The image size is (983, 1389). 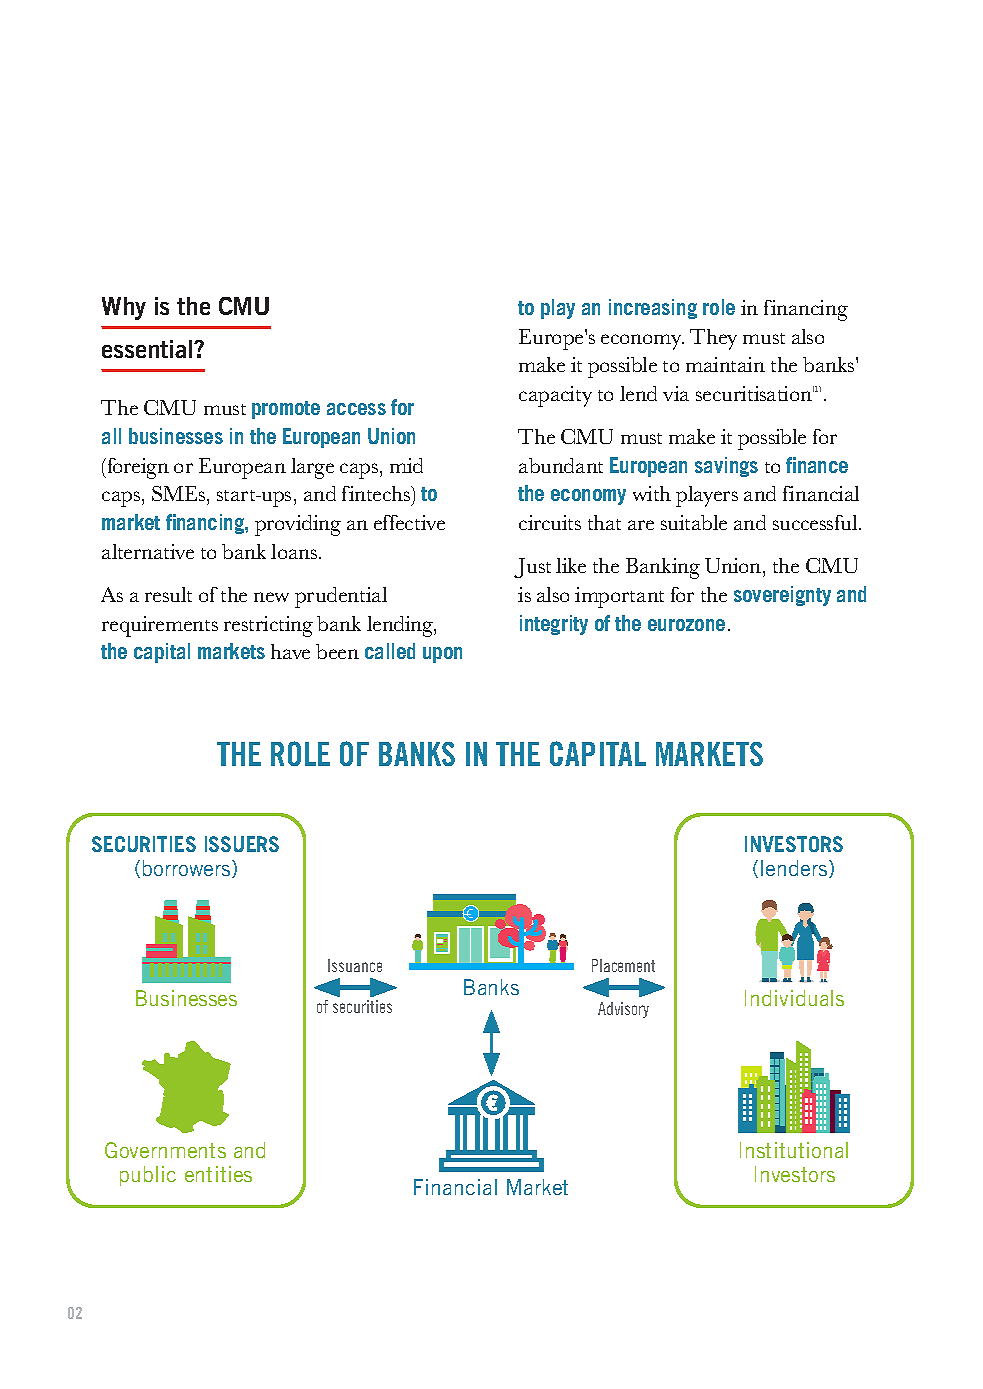 What do you see at coordinates (168, 594) in the screenshot?
I see `result` at bounding box center [168, 594].
